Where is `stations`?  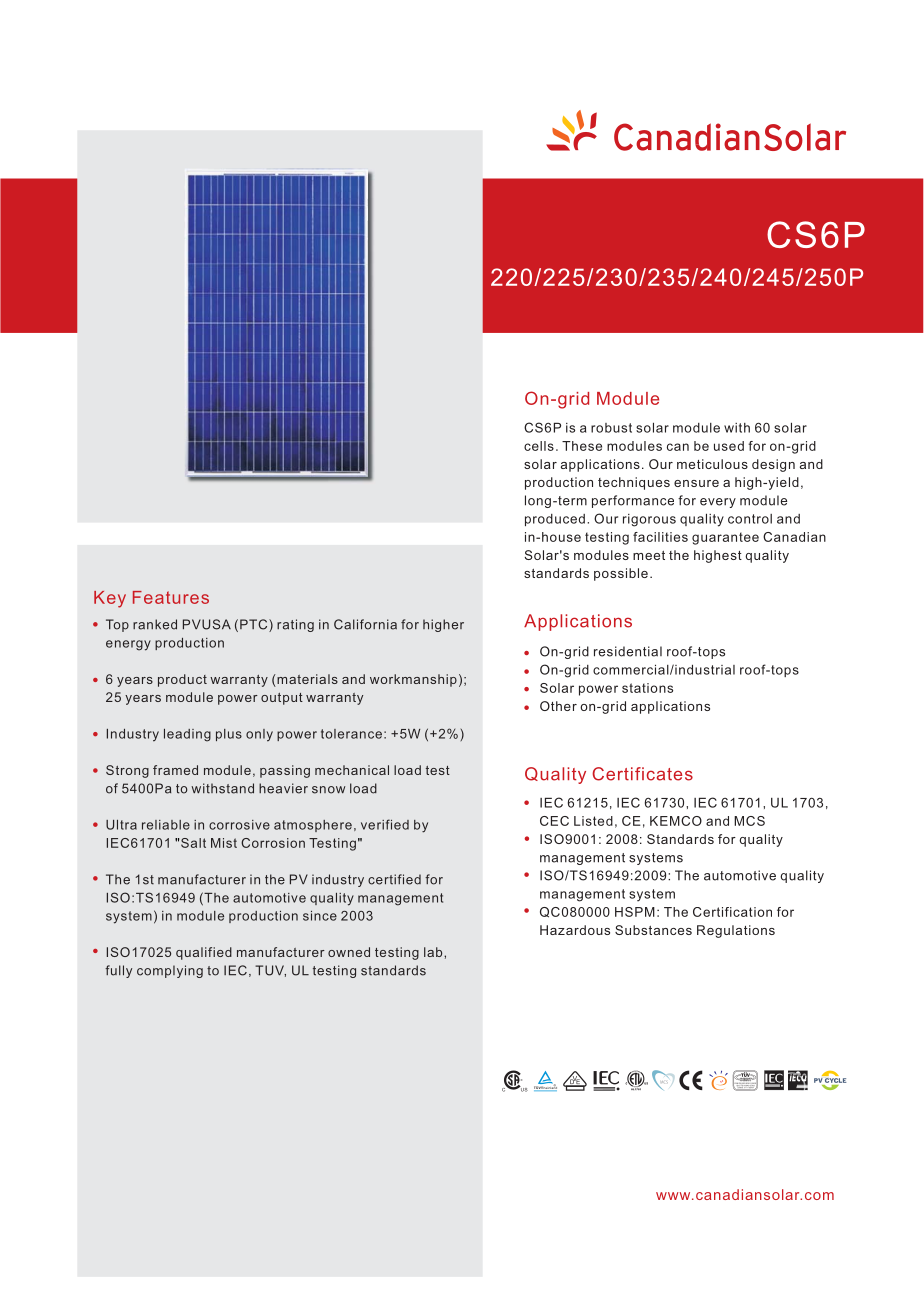
stations is located at coordinates (647, 688).
